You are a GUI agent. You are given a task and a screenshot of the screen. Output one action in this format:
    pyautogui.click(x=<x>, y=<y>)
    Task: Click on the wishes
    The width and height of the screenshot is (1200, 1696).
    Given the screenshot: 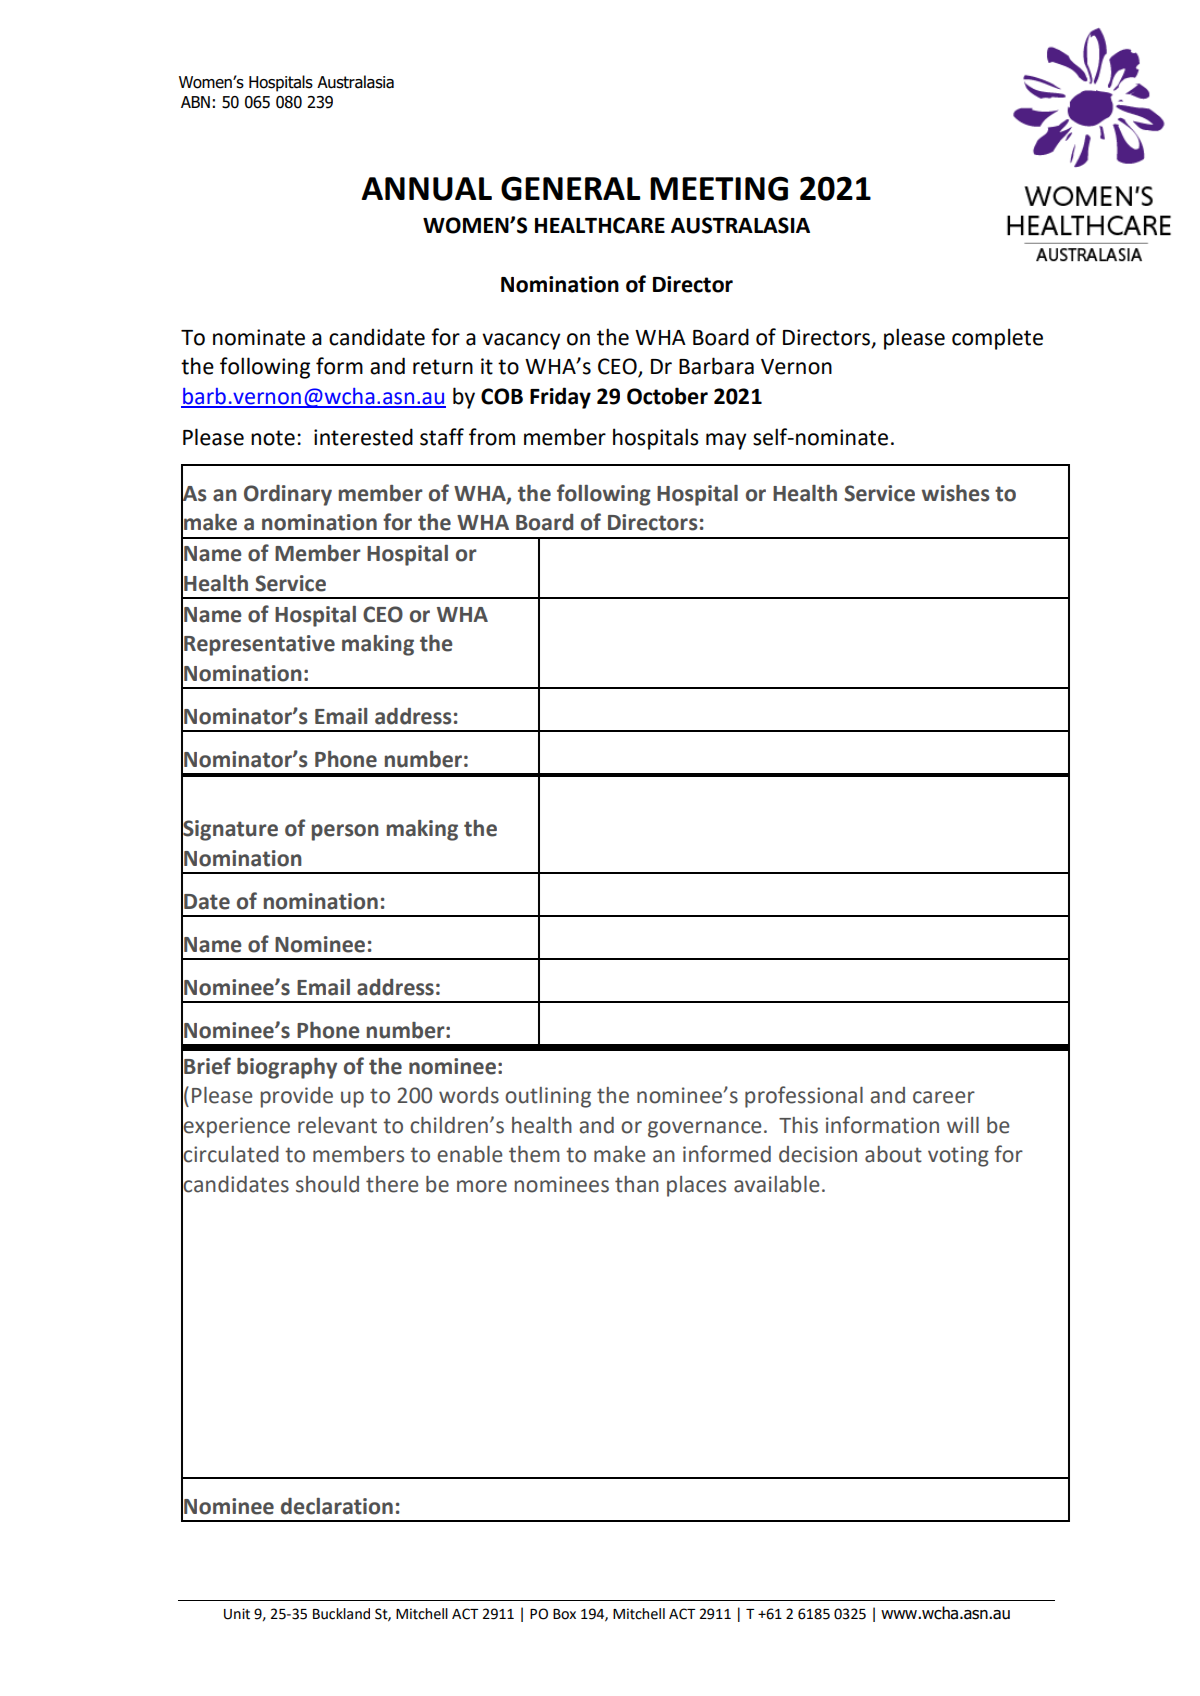 What is the action you would take?
    pyautogui.click(x=955, y=493)
